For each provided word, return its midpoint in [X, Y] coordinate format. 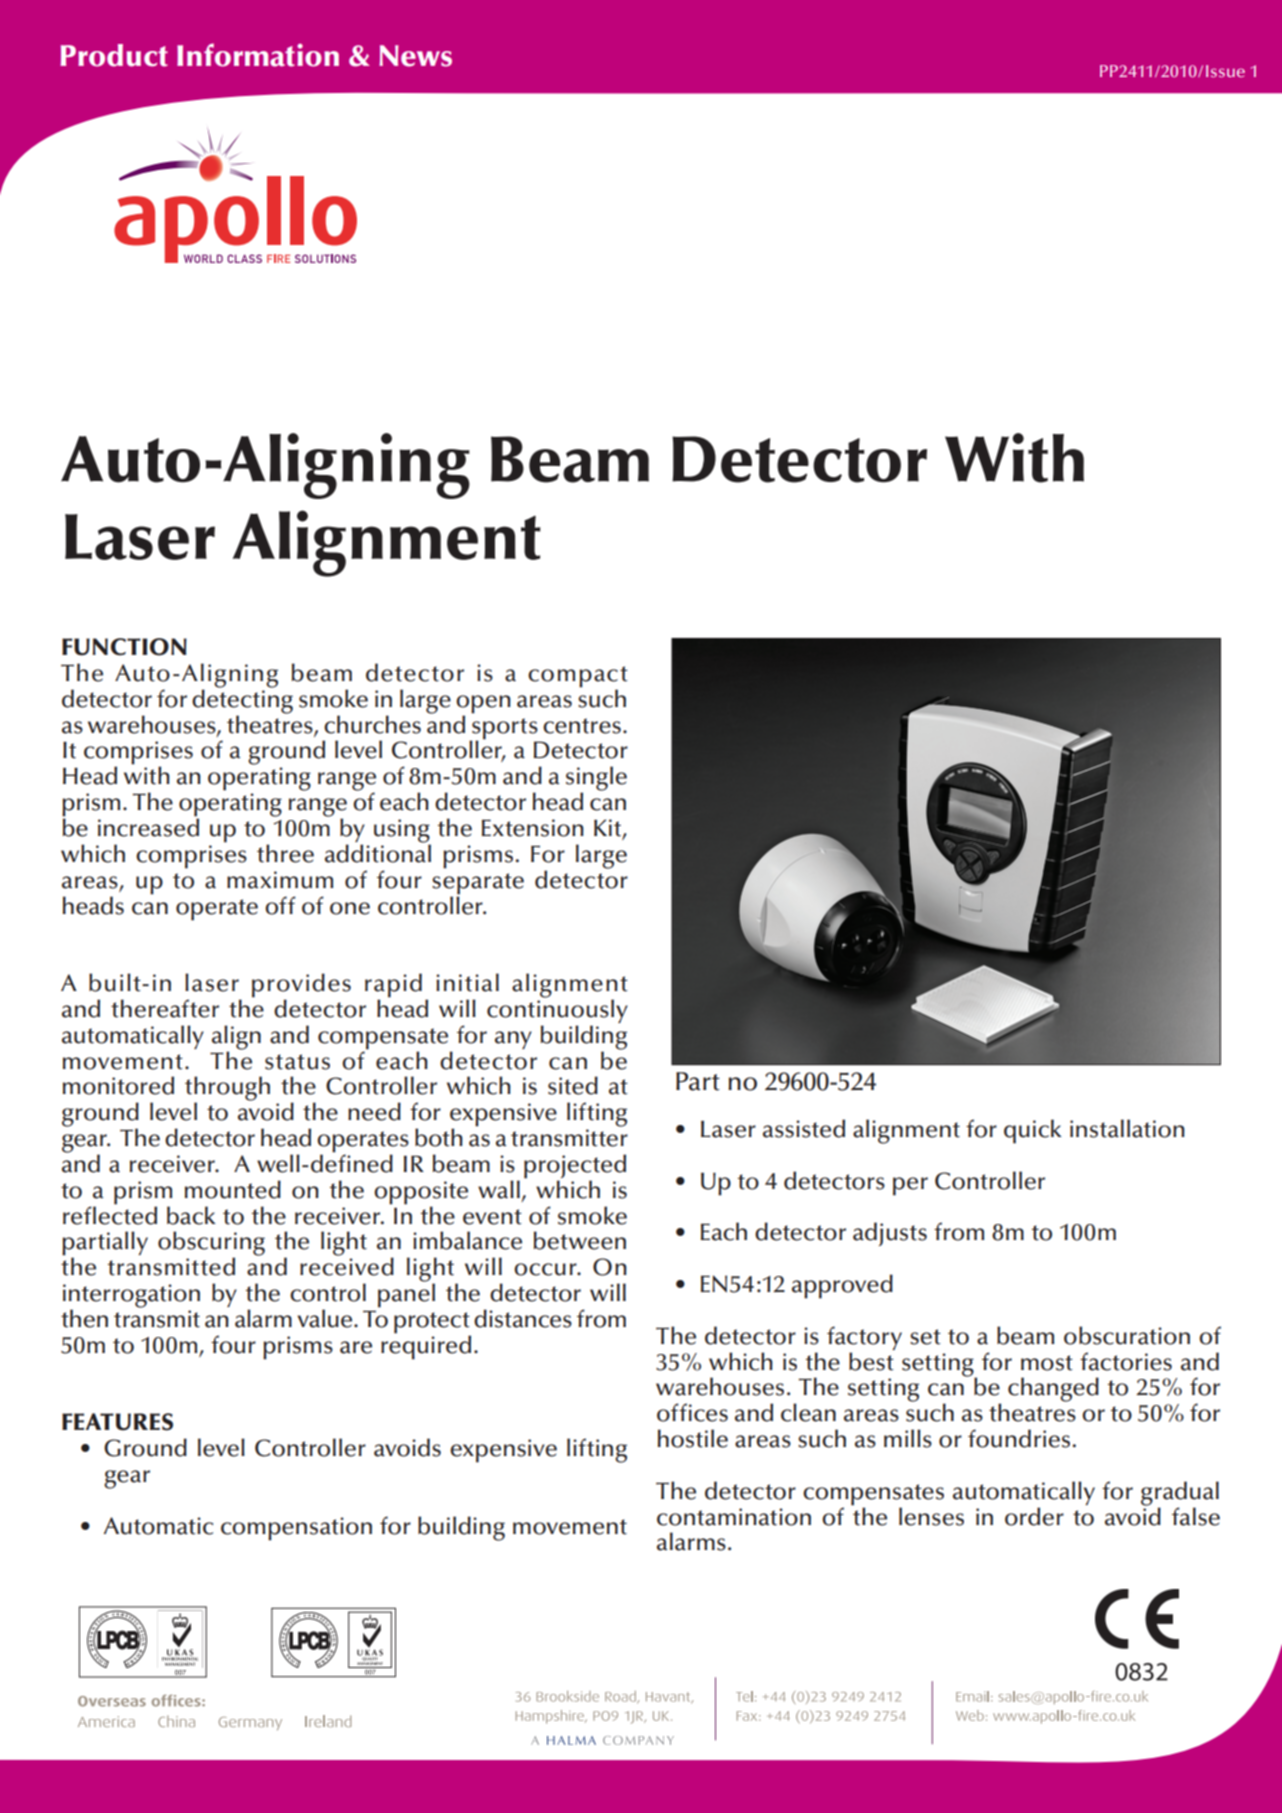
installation [1127, 1128]
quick [1033, 1131]
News [415, 56]
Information [258, 55]
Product [114, 55]
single [596, 779]
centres [582, 726]
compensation [296, 1529]
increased [148, 826]
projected [575, 1167]
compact [578, 678]
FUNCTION [124, 647]
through [227, 1089]
